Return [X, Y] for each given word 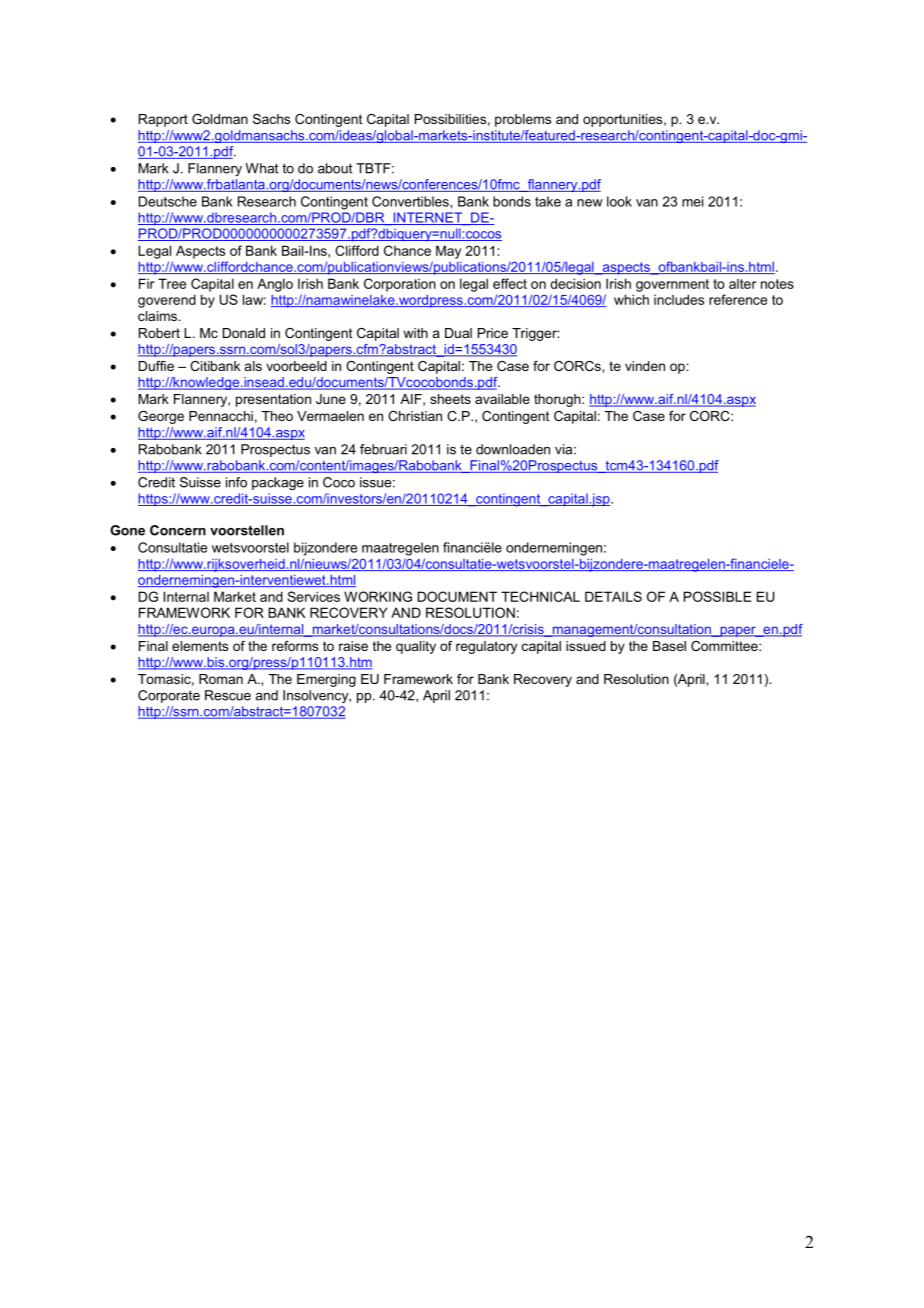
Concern [178, 530]
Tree [172, 283]
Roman [221, 679]
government [672, 285]
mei [692, 201]
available [502, 399]
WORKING [378, 596]
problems [523, 120]
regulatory [486, 647]
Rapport [163, 120]
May [448, 252]
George [161, 417]
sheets [450, 399]
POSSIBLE [718, 596]
